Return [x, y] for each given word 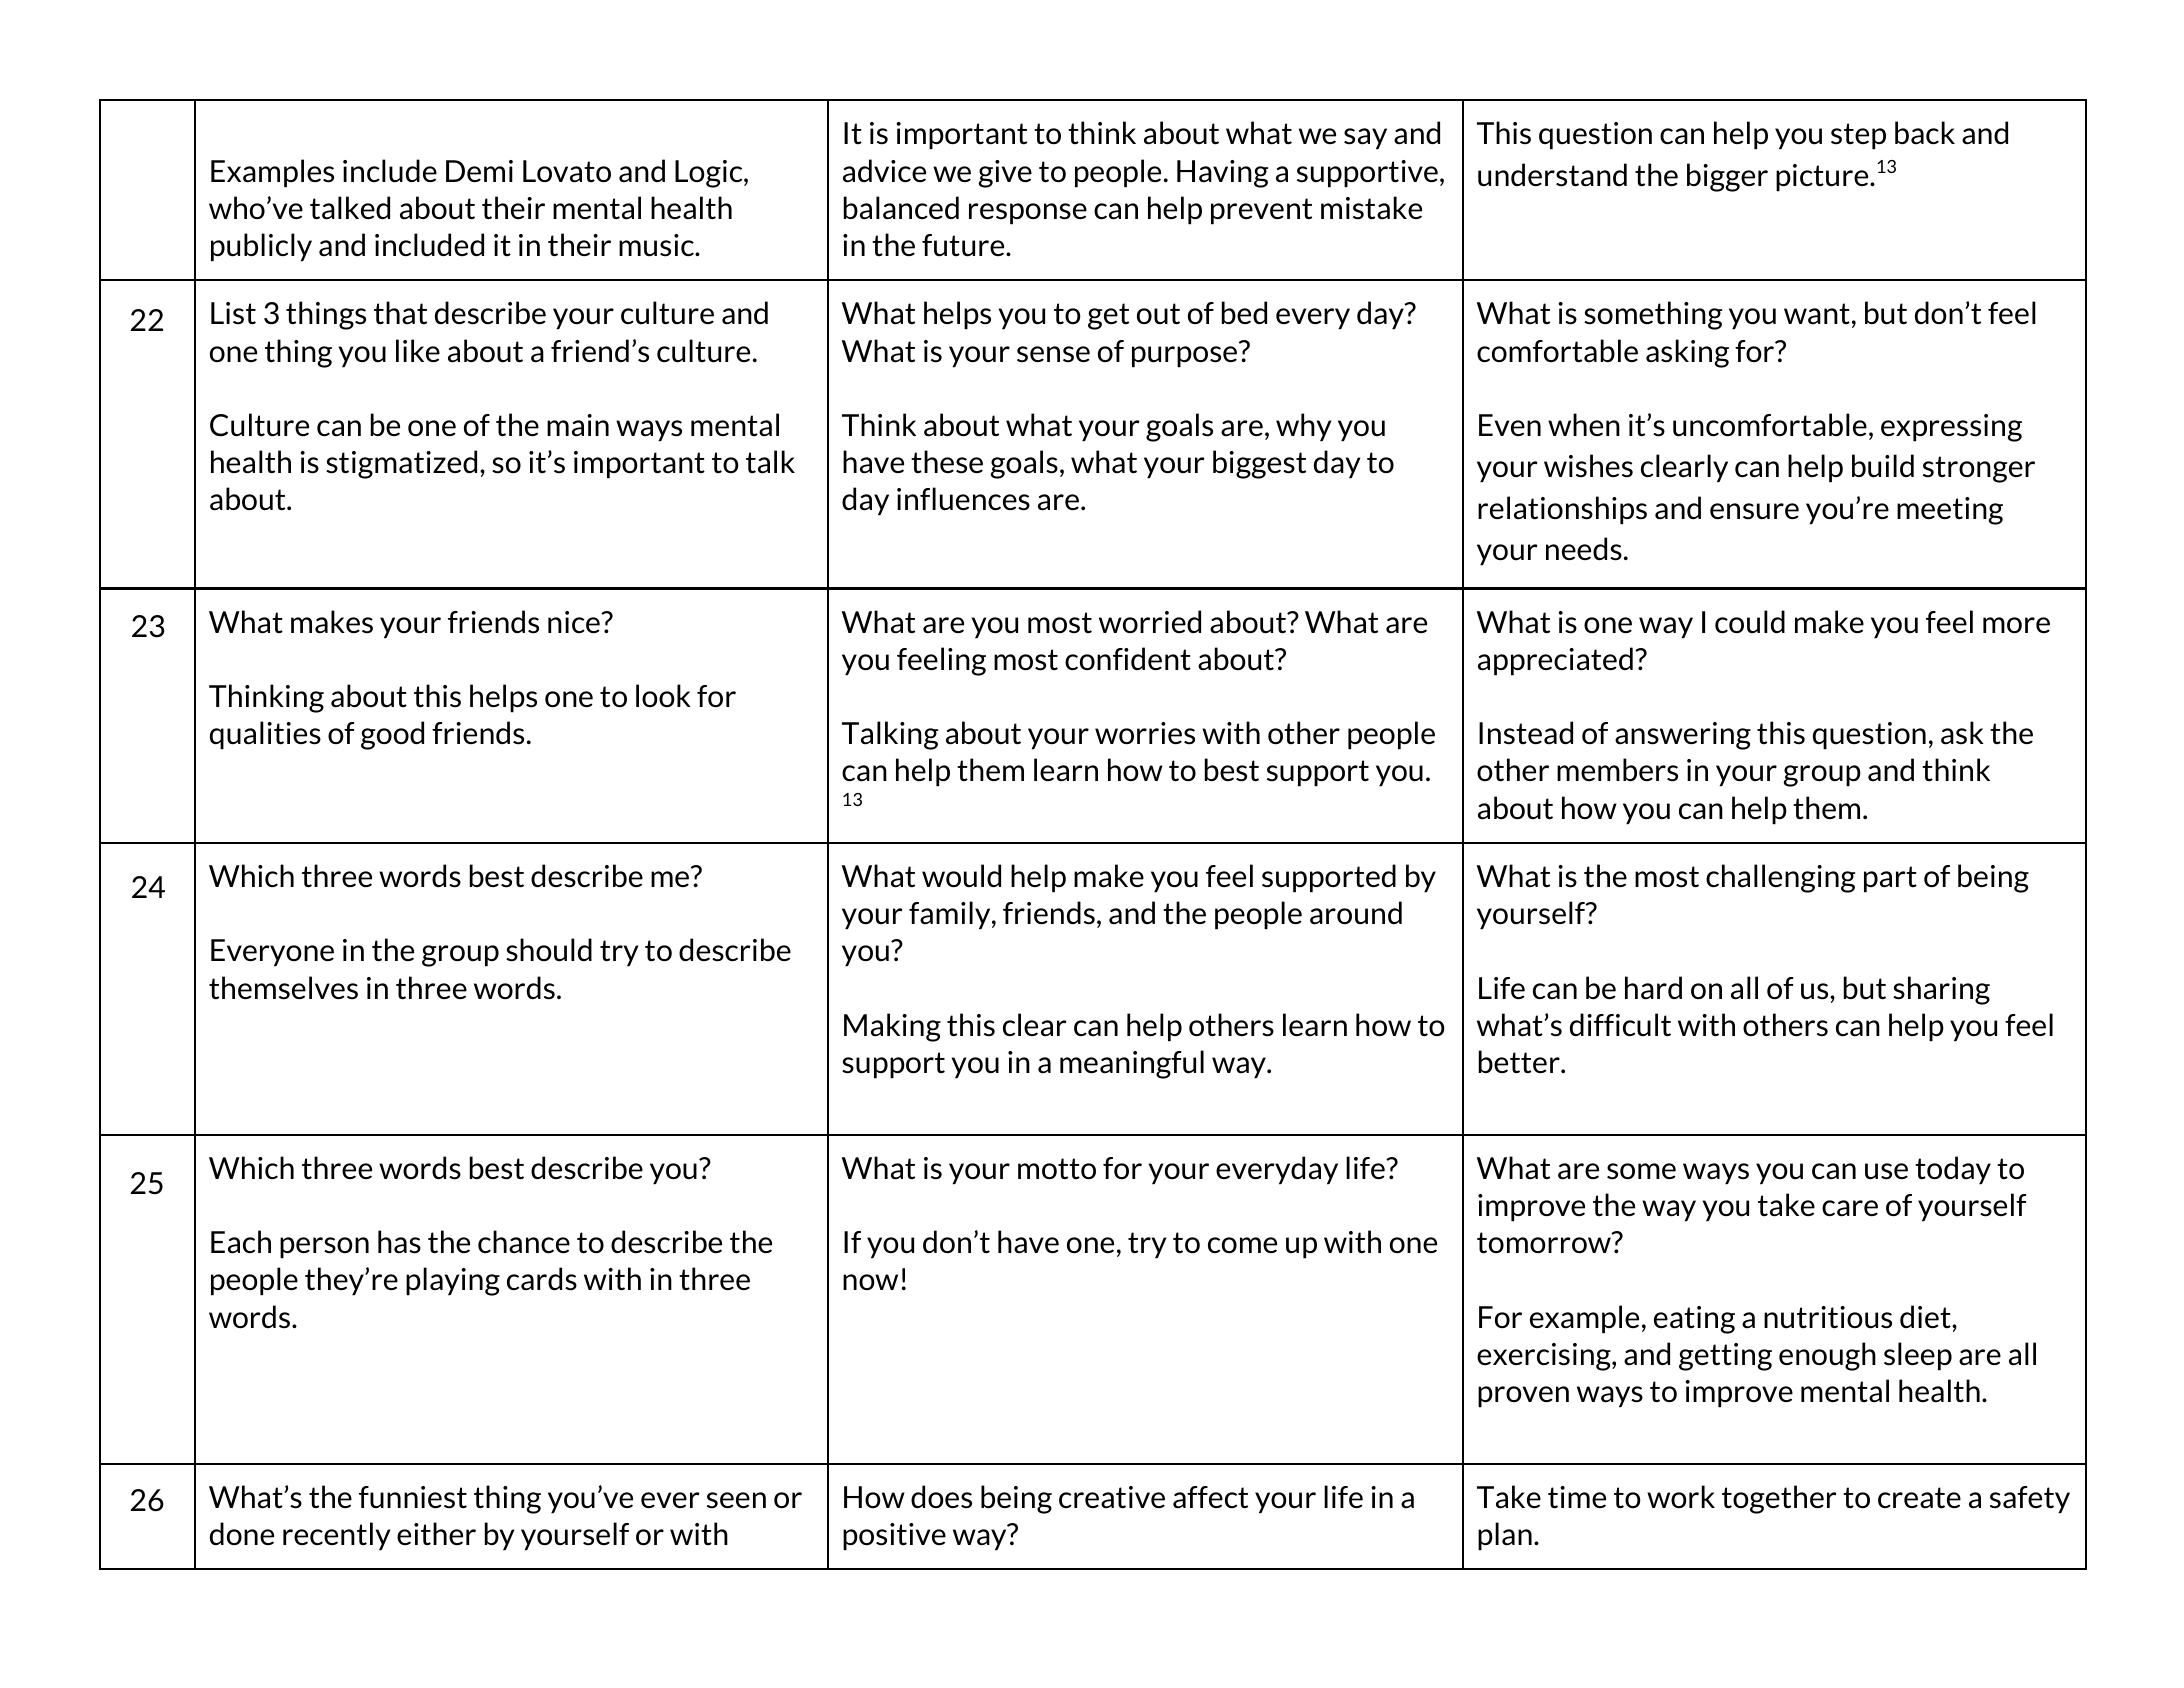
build [1883, 466]
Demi [479, 171]
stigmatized [401, 464]
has [399, 1242]
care [1850, 1208]
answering [1683, 736]
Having [1222, 174]
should [549, 950]
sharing [1941, 990]
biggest [1259, 464]
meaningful [1132, 1064]
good [392, 735]
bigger [1727, 177]
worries [1145, 733]
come [1242, 1245]
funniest [413, 1497]
